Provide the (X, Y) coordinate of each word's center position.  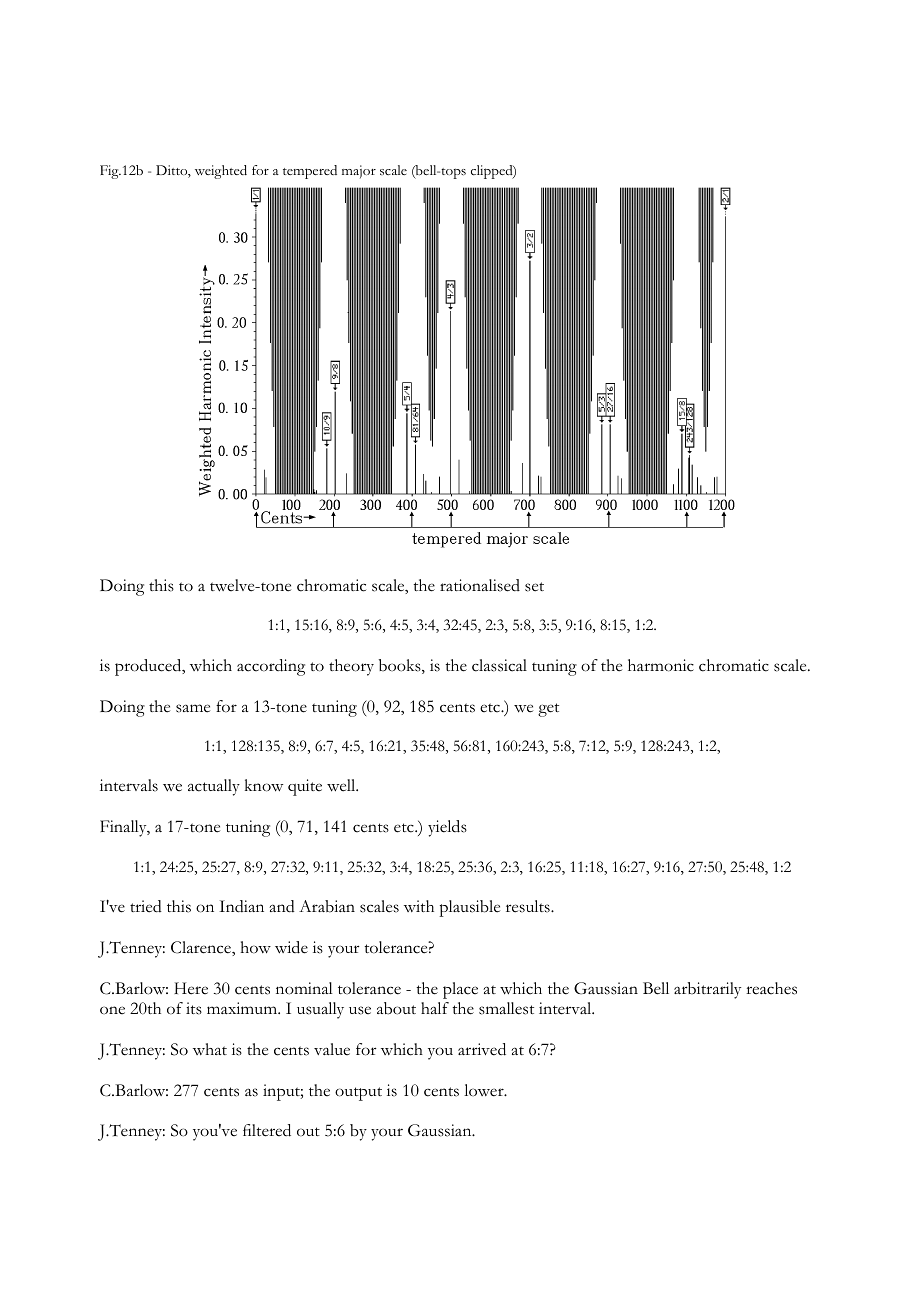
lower (485, 1090)
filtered (267, 1130)
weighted (221, 172)
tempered (310, 172)
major (359, 172)
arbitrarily (707, 990)
